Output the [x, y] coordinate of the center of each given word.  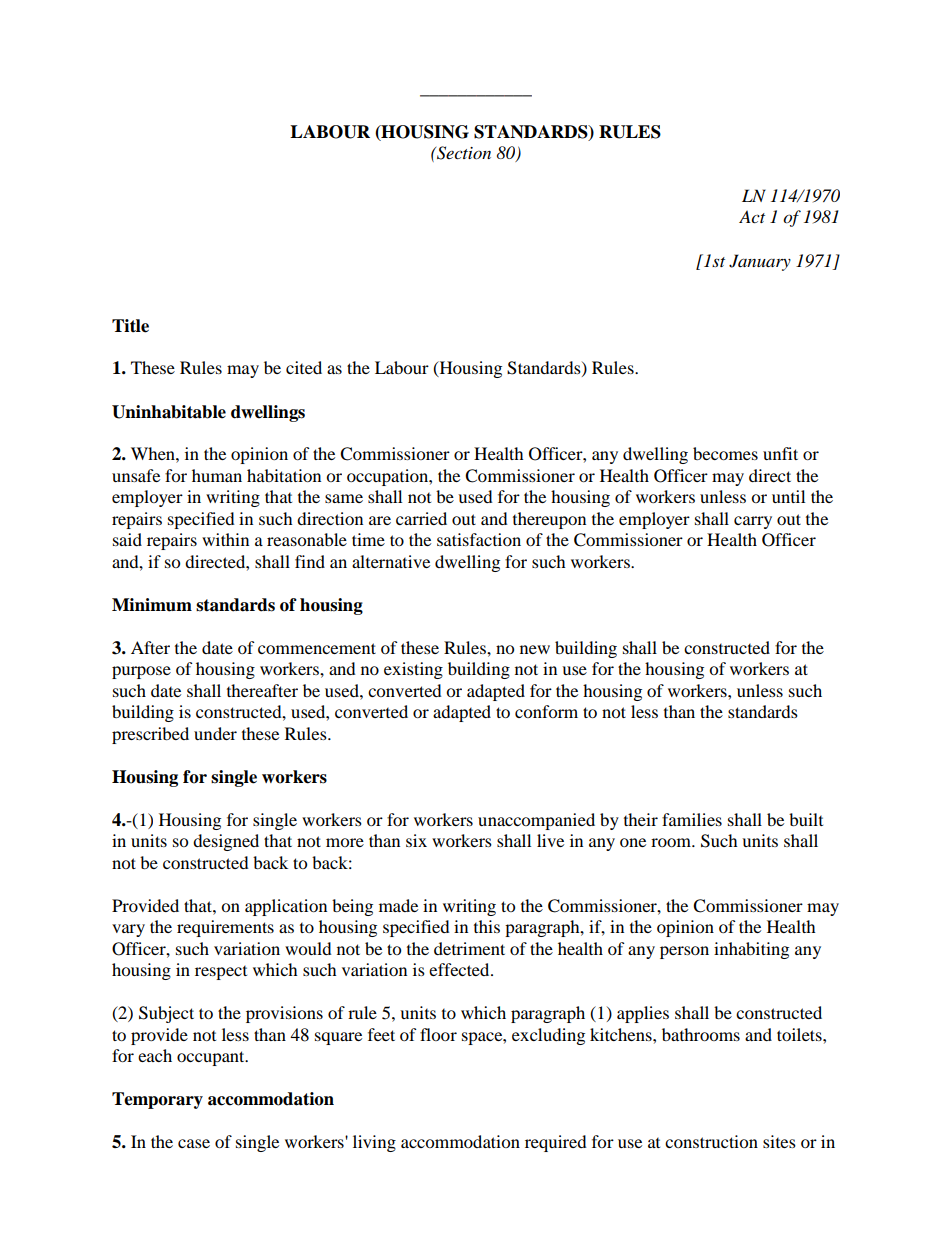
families [692, 819]
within [225, 539]
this [487, 926]
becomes [725, 453]
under [215, 733]
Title [130, 326]
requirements [225, 928]
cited [304, 367]
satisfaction [479, 539]
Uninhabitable [169, 412]
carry [753, 522]
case [194, 1143]
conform [546, 711]
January [760, 262]
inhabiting [751, 950]
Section [463, 153]
